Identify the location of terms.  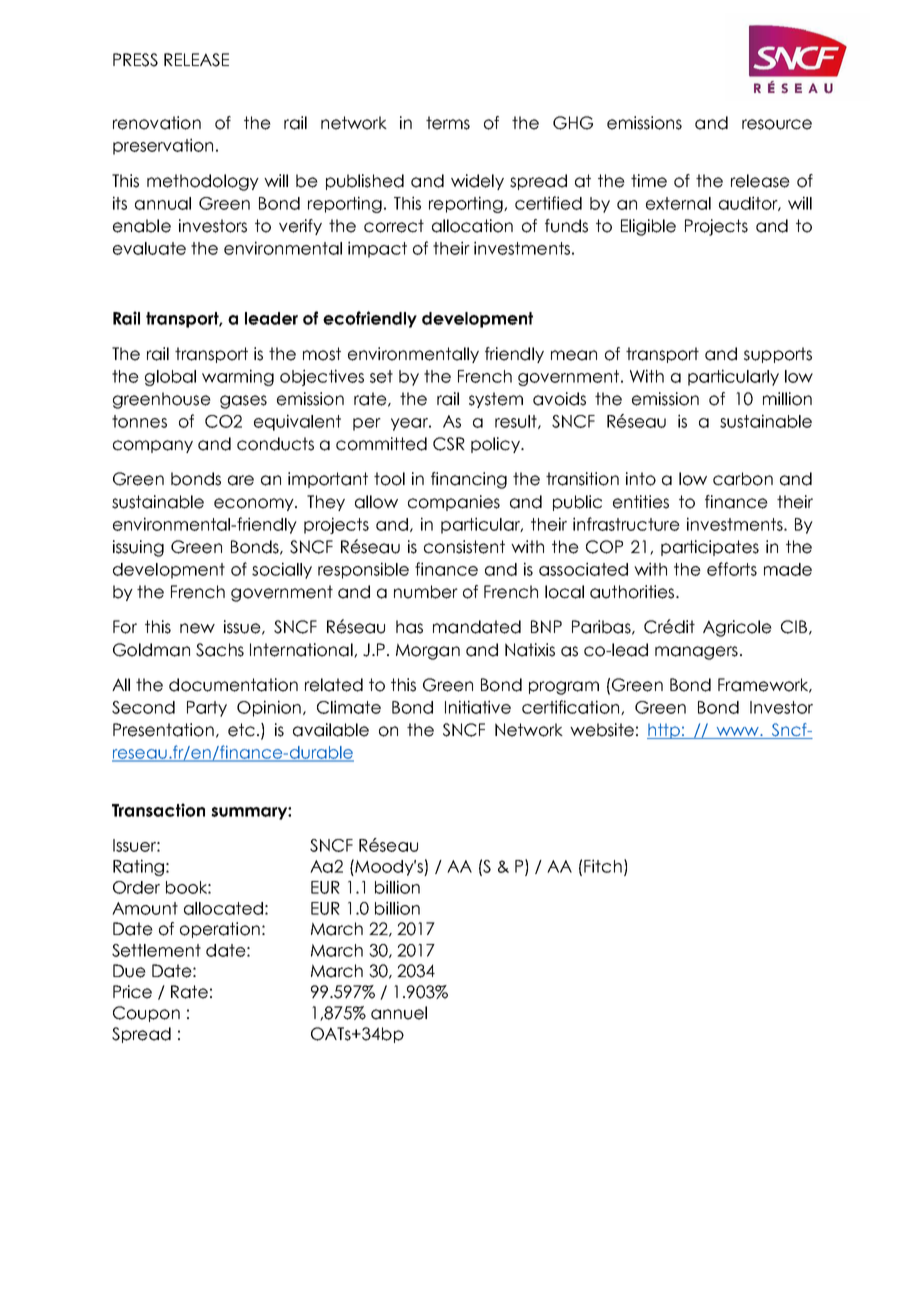
(448, 123).
